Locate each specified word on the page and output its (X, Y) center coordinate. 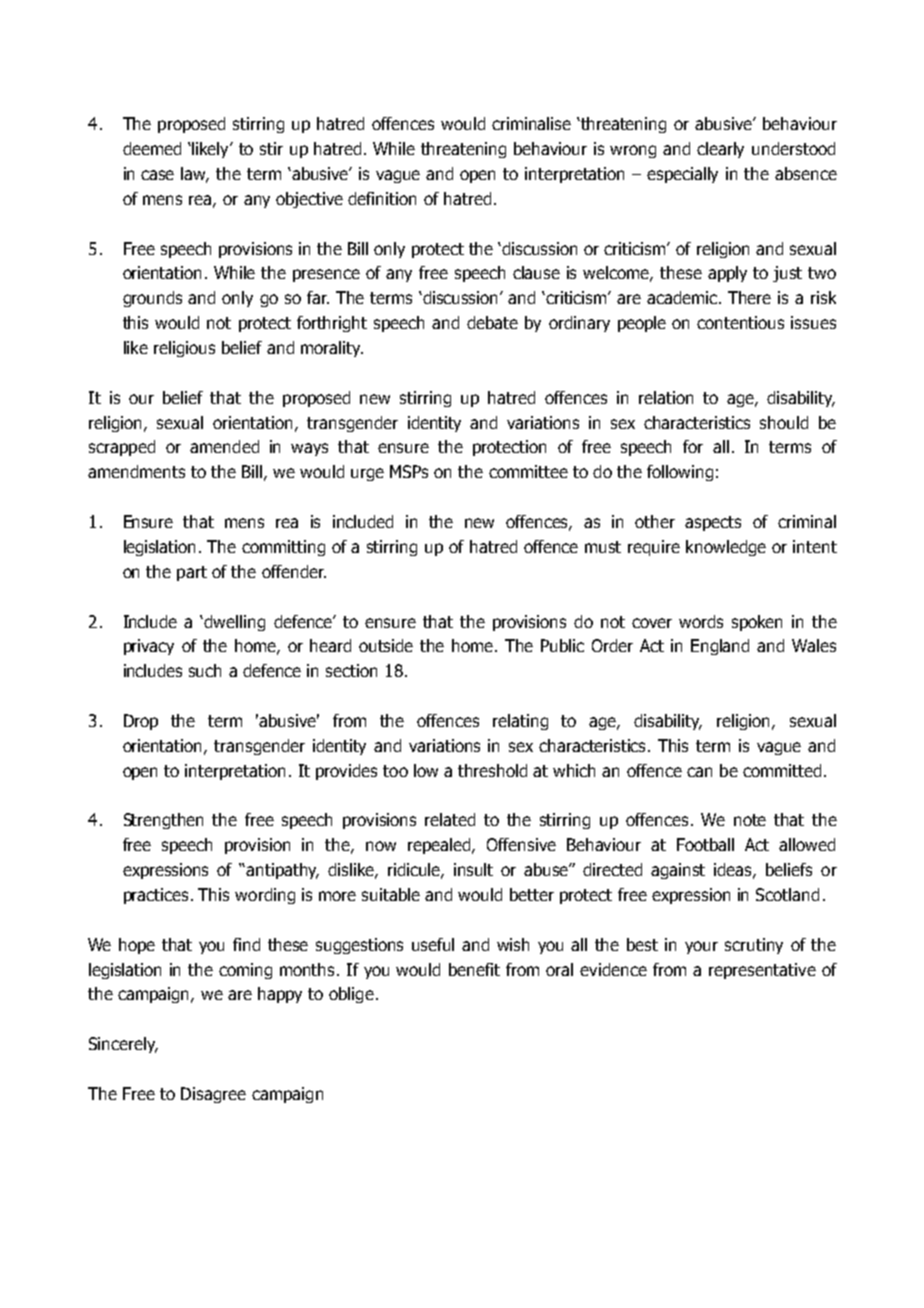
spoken (757, 623)
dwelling (234, 623)
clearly (720, 150)
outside (386, 645)
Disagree (213, 1095)
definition (382, 198)
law (195, 175)
